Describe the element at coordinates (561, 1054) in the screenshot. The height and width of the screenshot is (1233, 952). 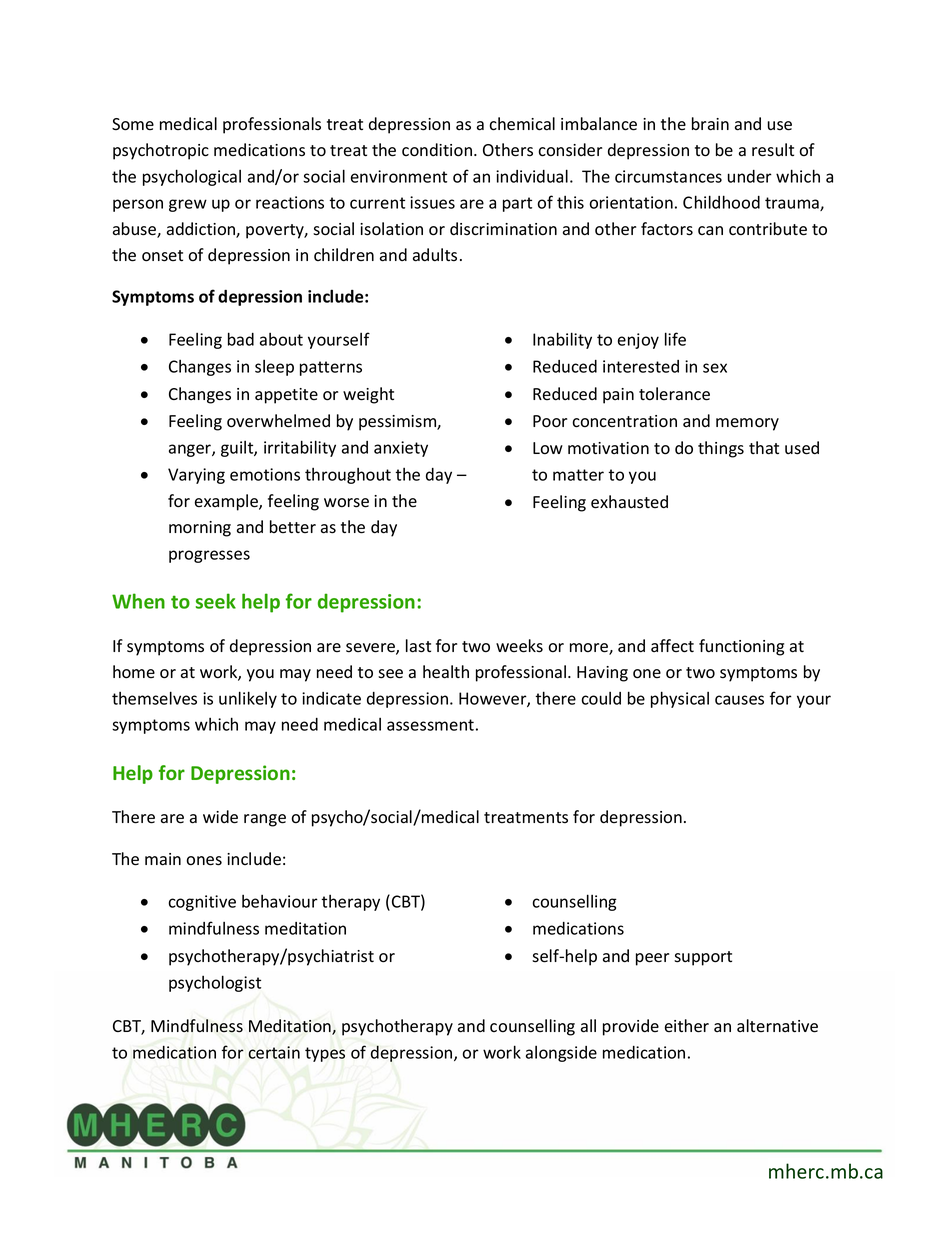
I see `alongside` at that location.
